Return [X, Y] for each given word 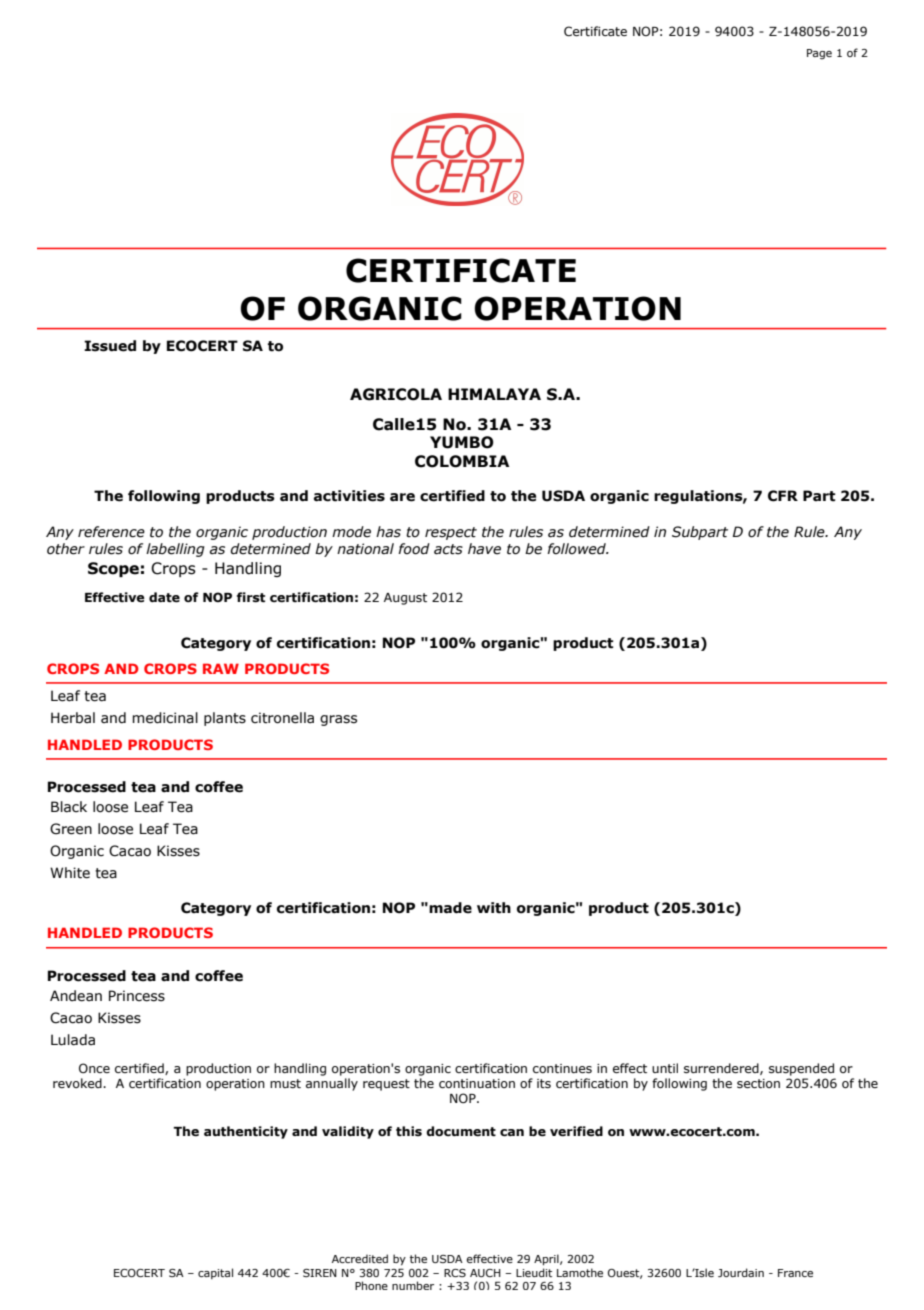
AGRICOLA [396, 394]
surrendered [722, 1069]
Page [819, 54]
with [494, 908]
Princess [137, 996]
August [405, 599]
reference [111, 532]
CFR [783, 496]
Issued [110, 346]
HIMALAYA [494, 394]
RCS [455, 1273]
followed [577, 549]
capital [215, 1273]
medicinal [165, 718]
